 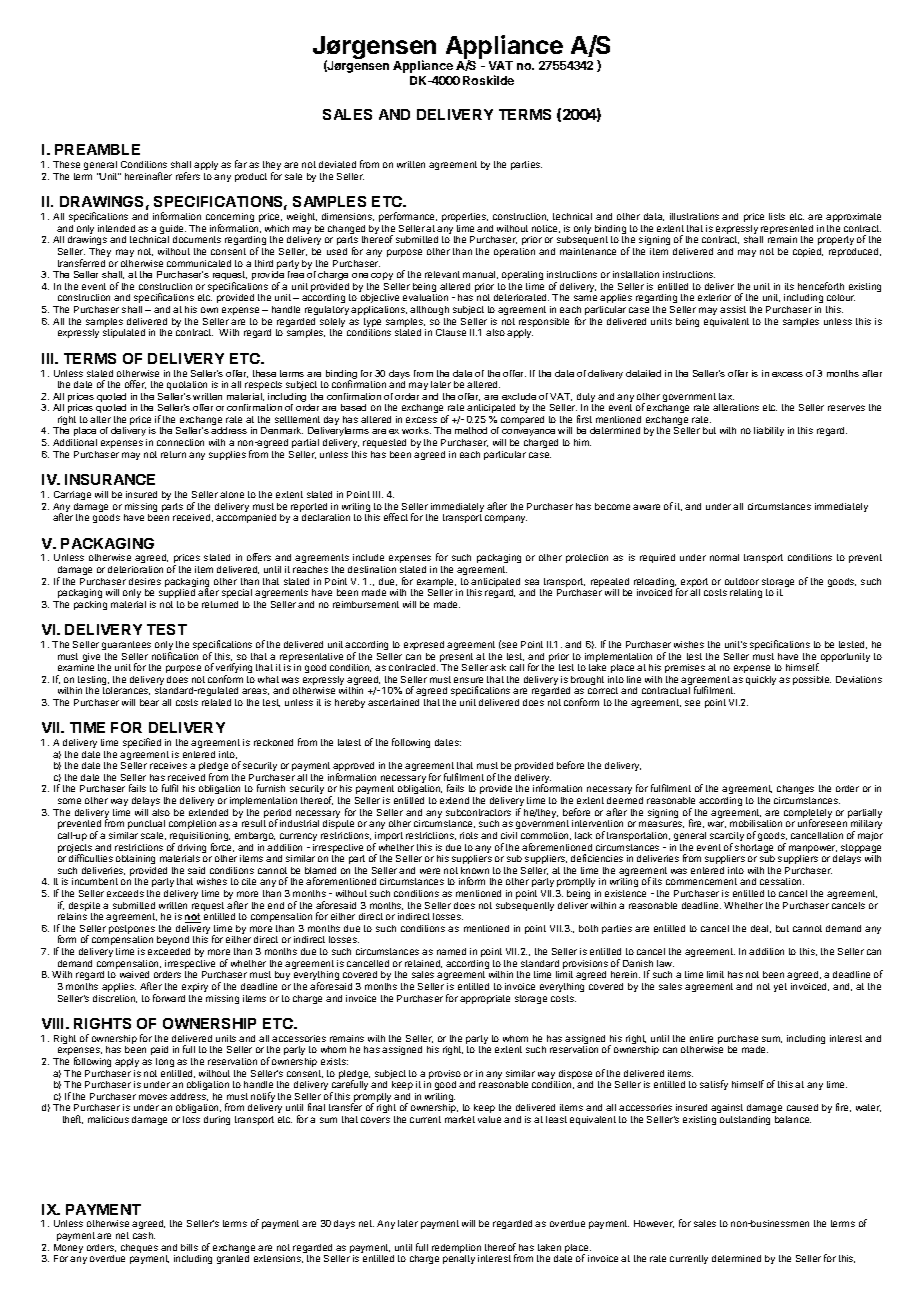 What do you see at coordinates (777, 216) in the document?
I see `lists` at bounding box center [777, 216].
